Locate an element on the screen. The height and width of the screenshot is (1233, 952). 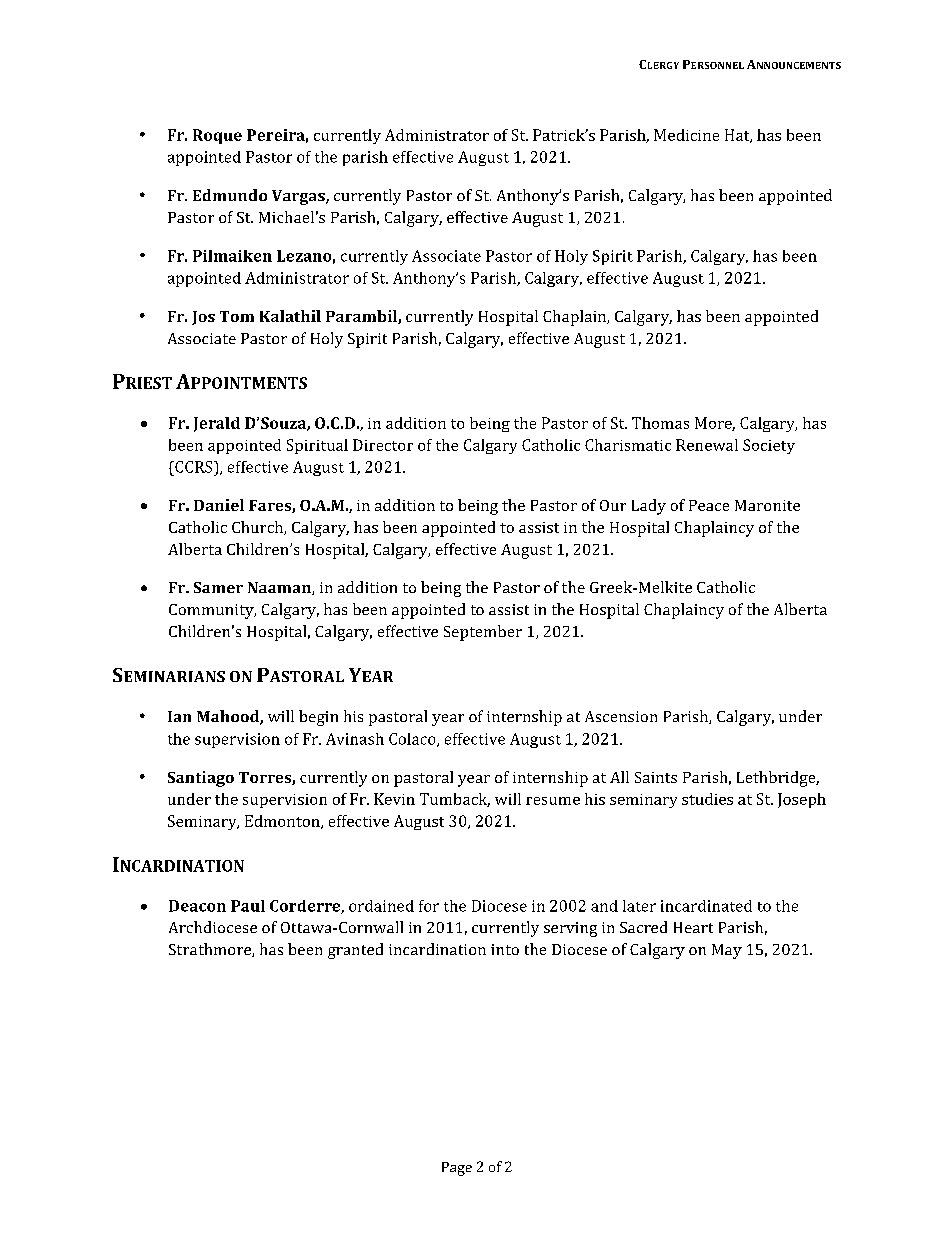
into is located at coordinates (505, 949).
